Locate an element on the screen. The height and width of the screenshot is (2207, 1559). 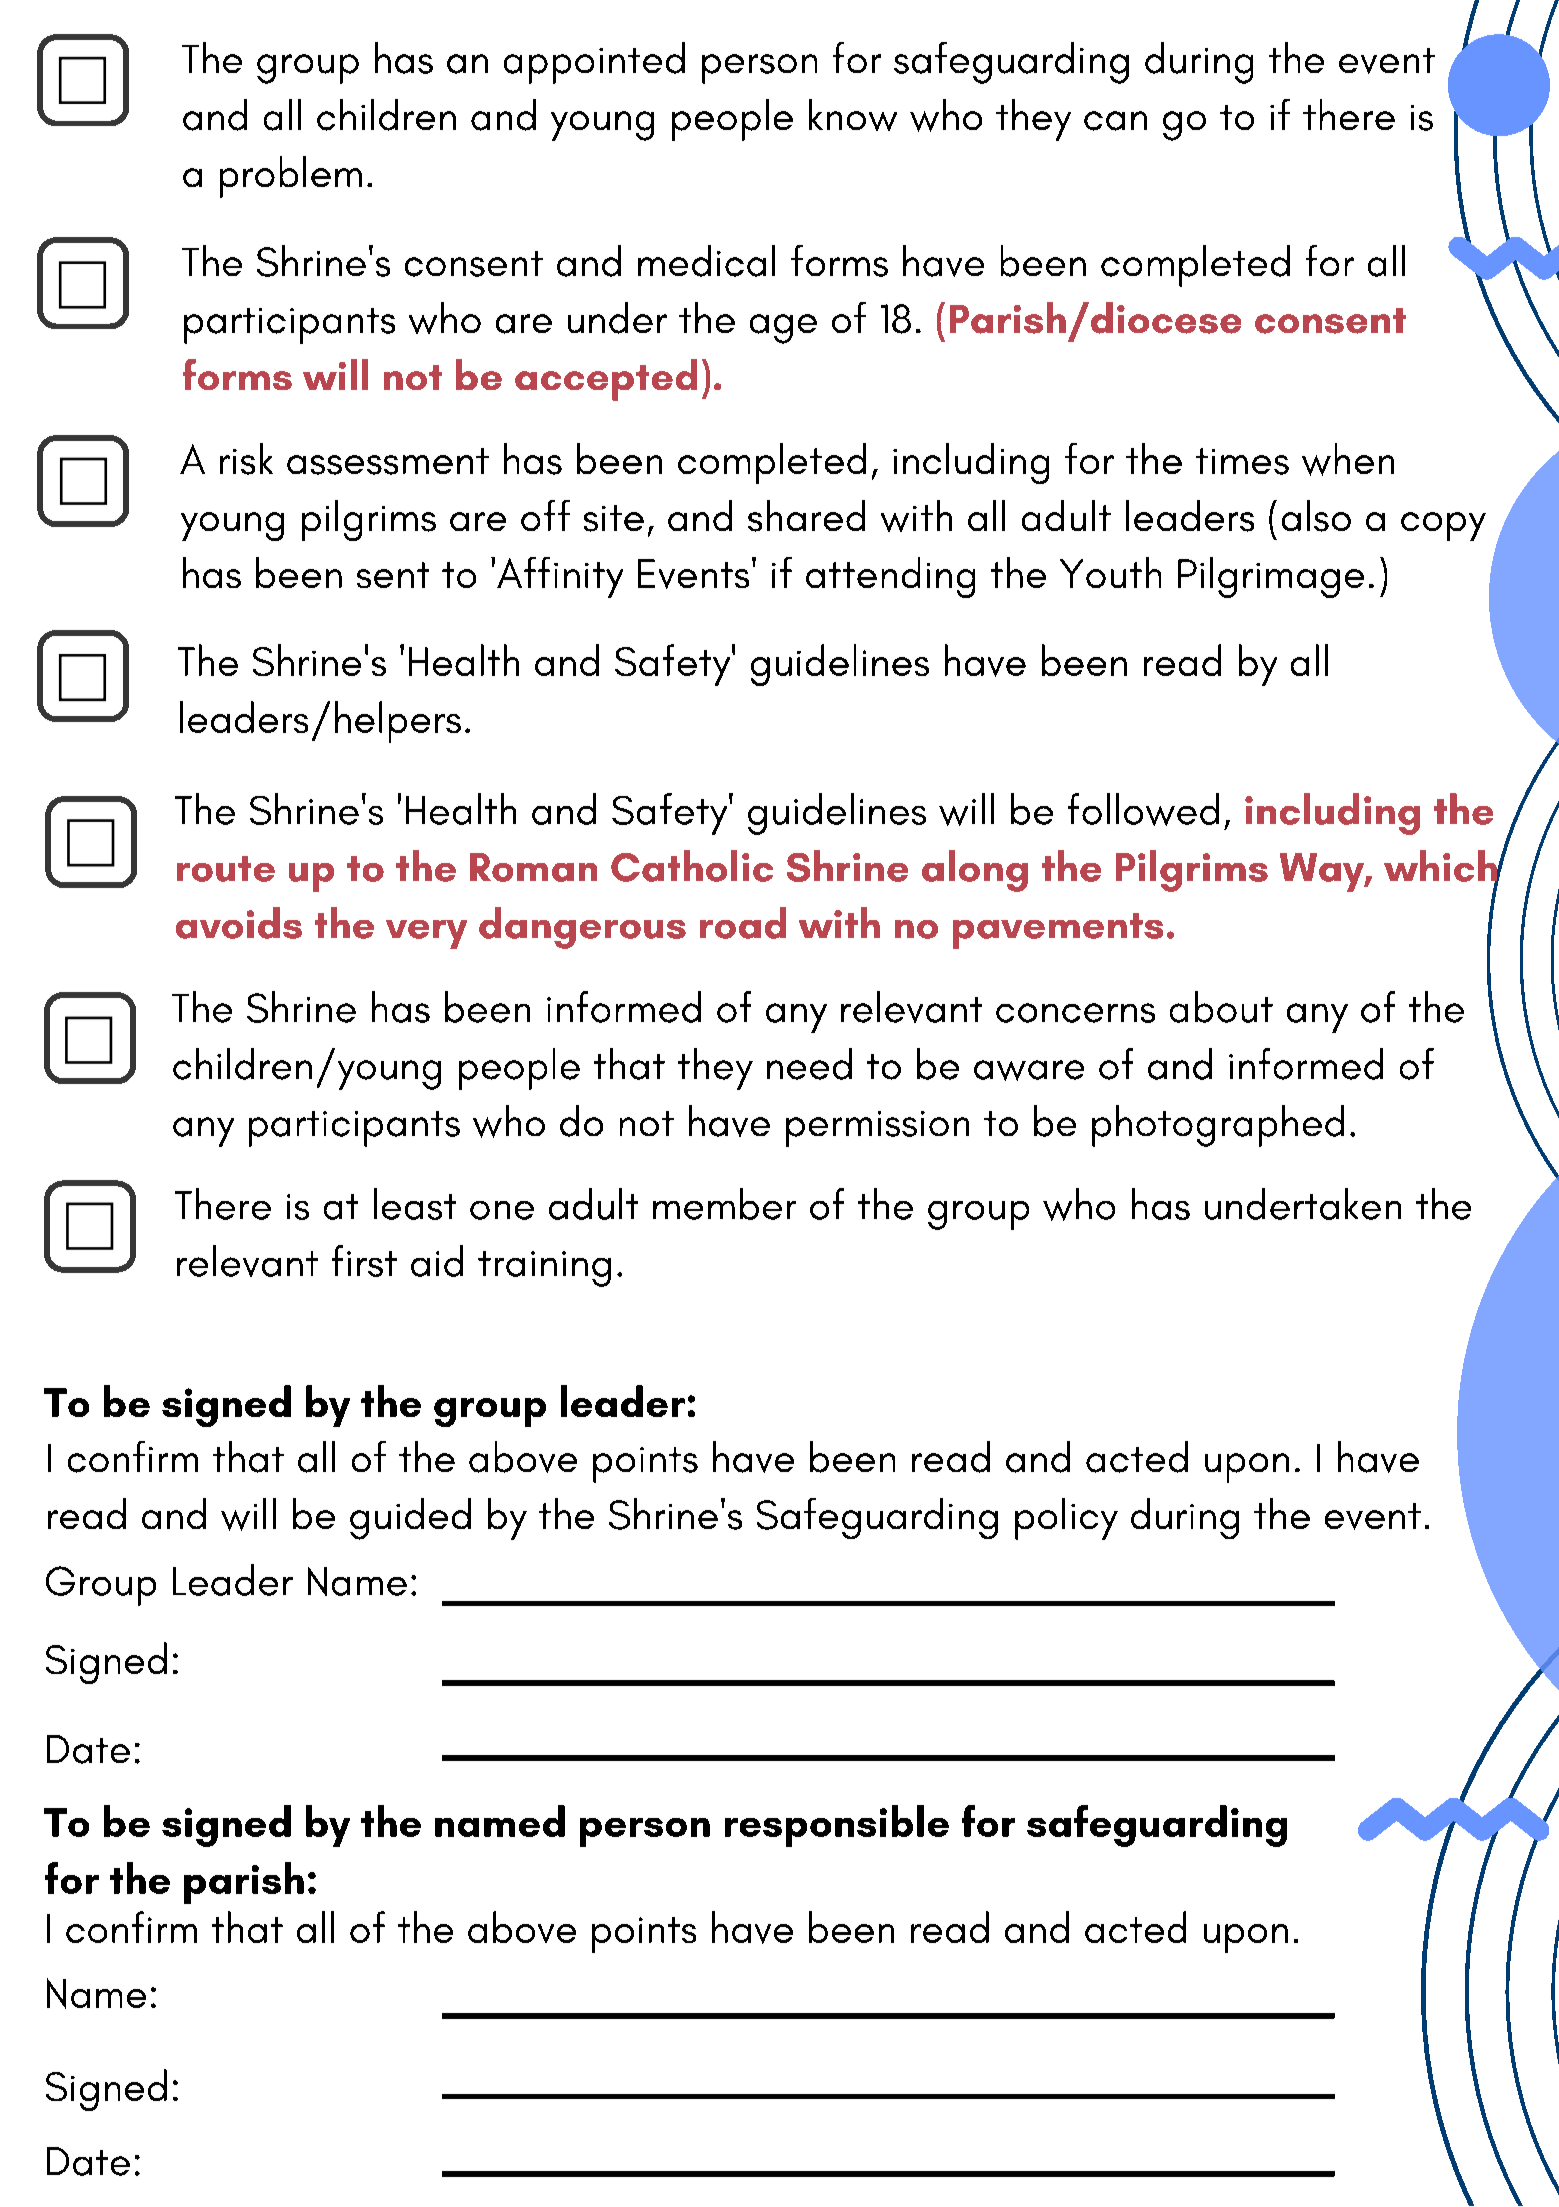
attending is located at coordinates (890, 577).
